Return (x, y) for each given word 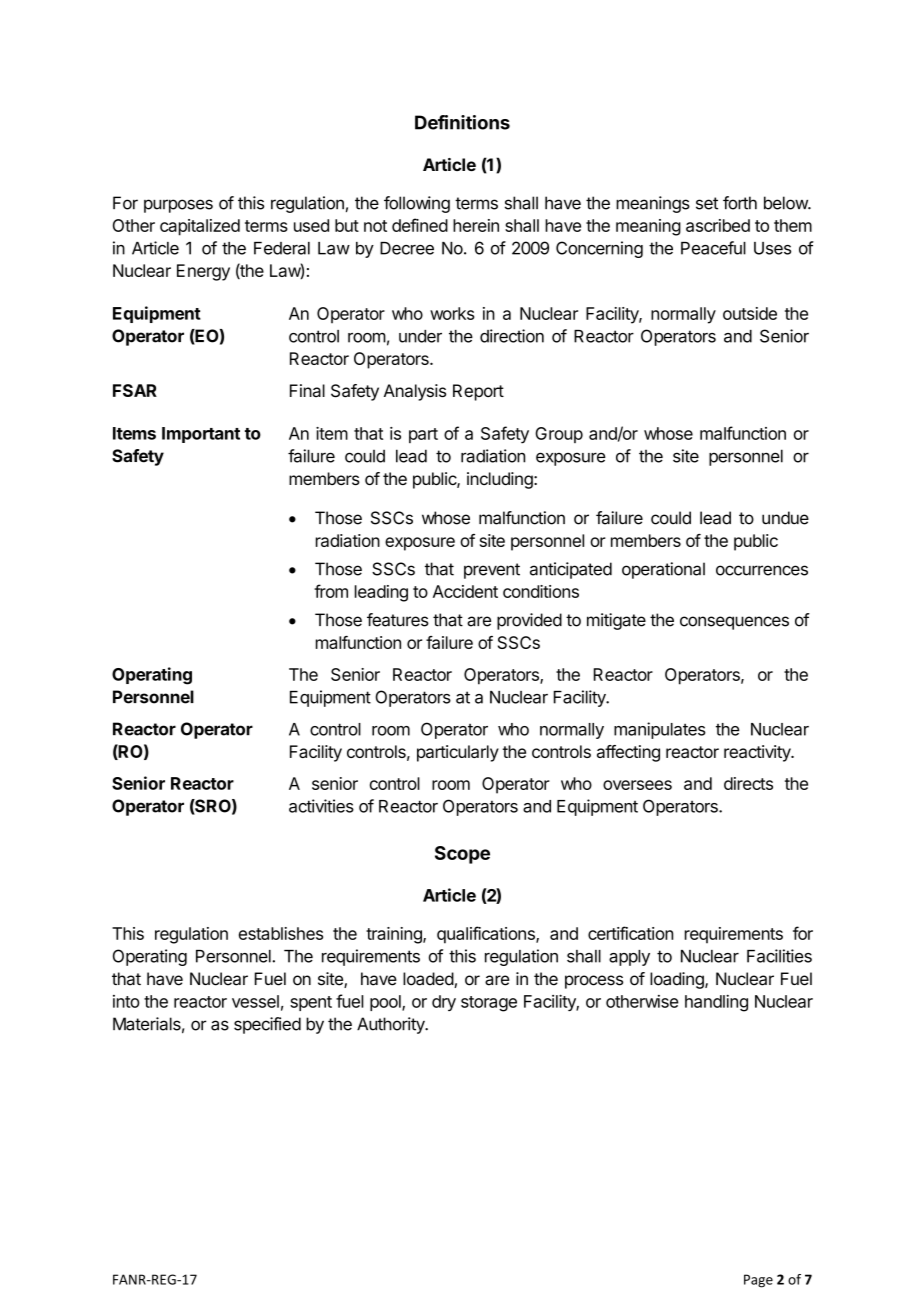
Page (758, 1281)
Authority (392, 1025)
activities (321, 806)
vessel (255, 1001)
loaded (429, 980)
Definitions (462, 122)
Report (478, 392)
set (707, 203)
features (398, 620)
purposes (178, 206)
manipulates (660, 730)
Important (201, 435)
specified (267, 1025)
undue (785, 518)
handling (716, 1003)
